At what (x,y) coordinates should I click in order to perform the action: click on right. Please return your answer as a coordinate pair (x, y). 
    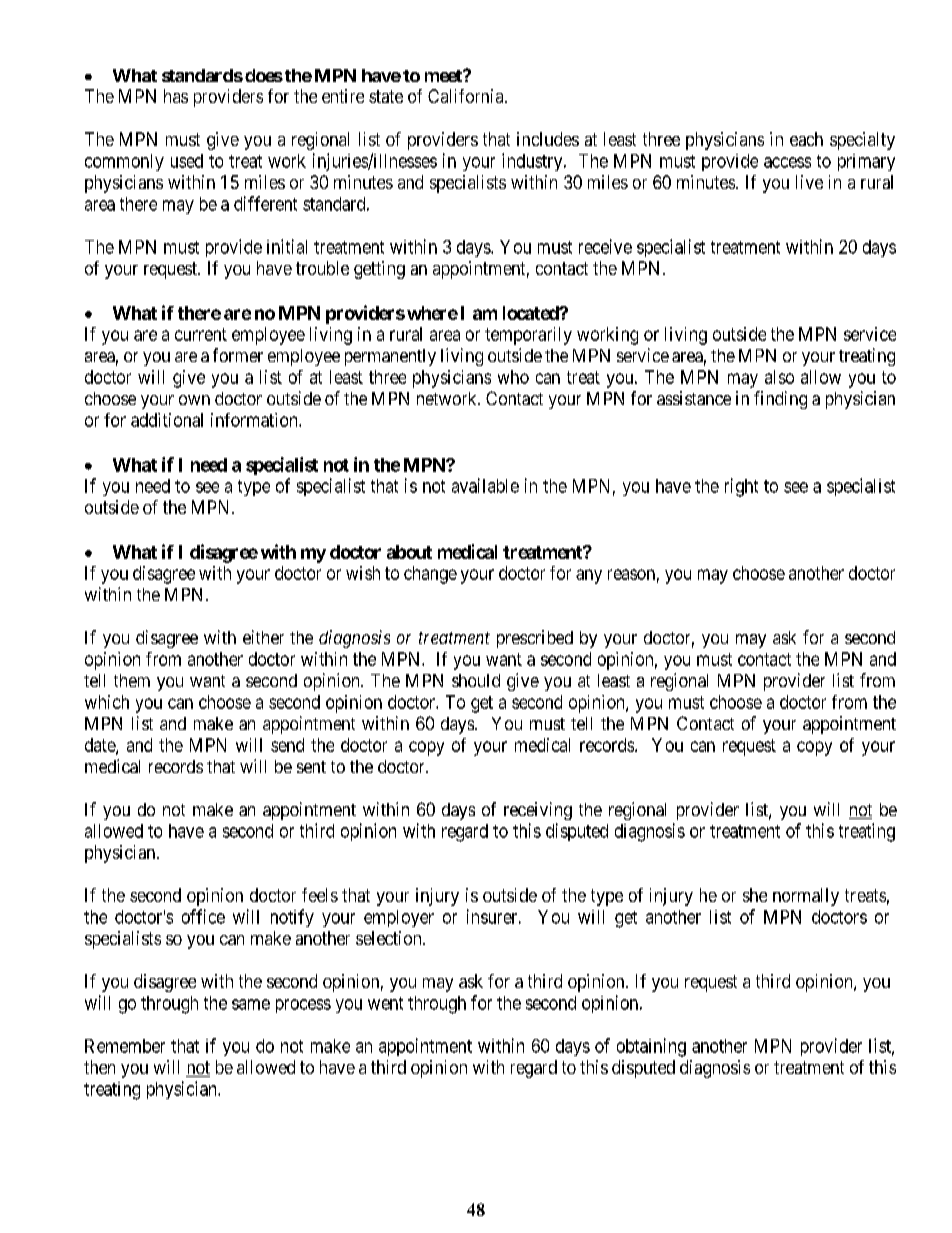
    Looking at the image, I should click on (741, 487).
